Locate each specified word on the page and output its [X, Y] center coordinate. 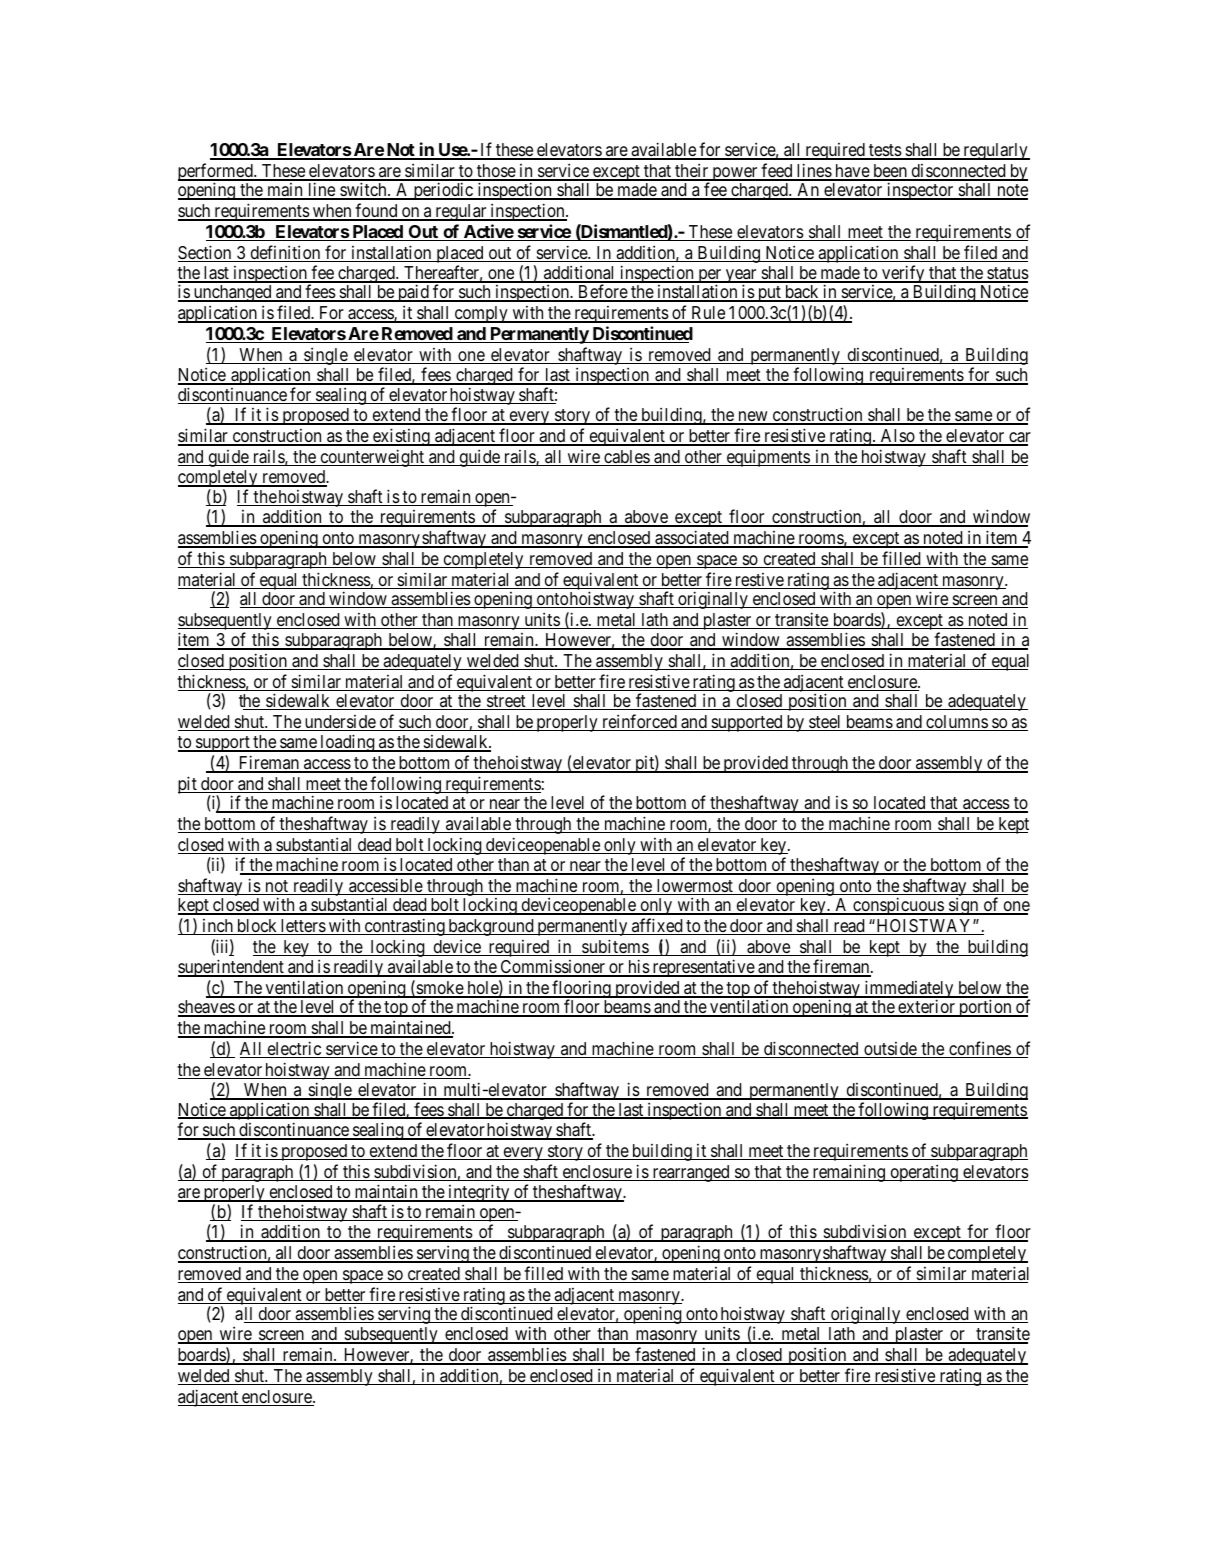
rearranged [691, 1173]
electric [294, 1049]
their [692, 171]
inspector [920, 191]
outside [890, 1050]
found [376, 211]
